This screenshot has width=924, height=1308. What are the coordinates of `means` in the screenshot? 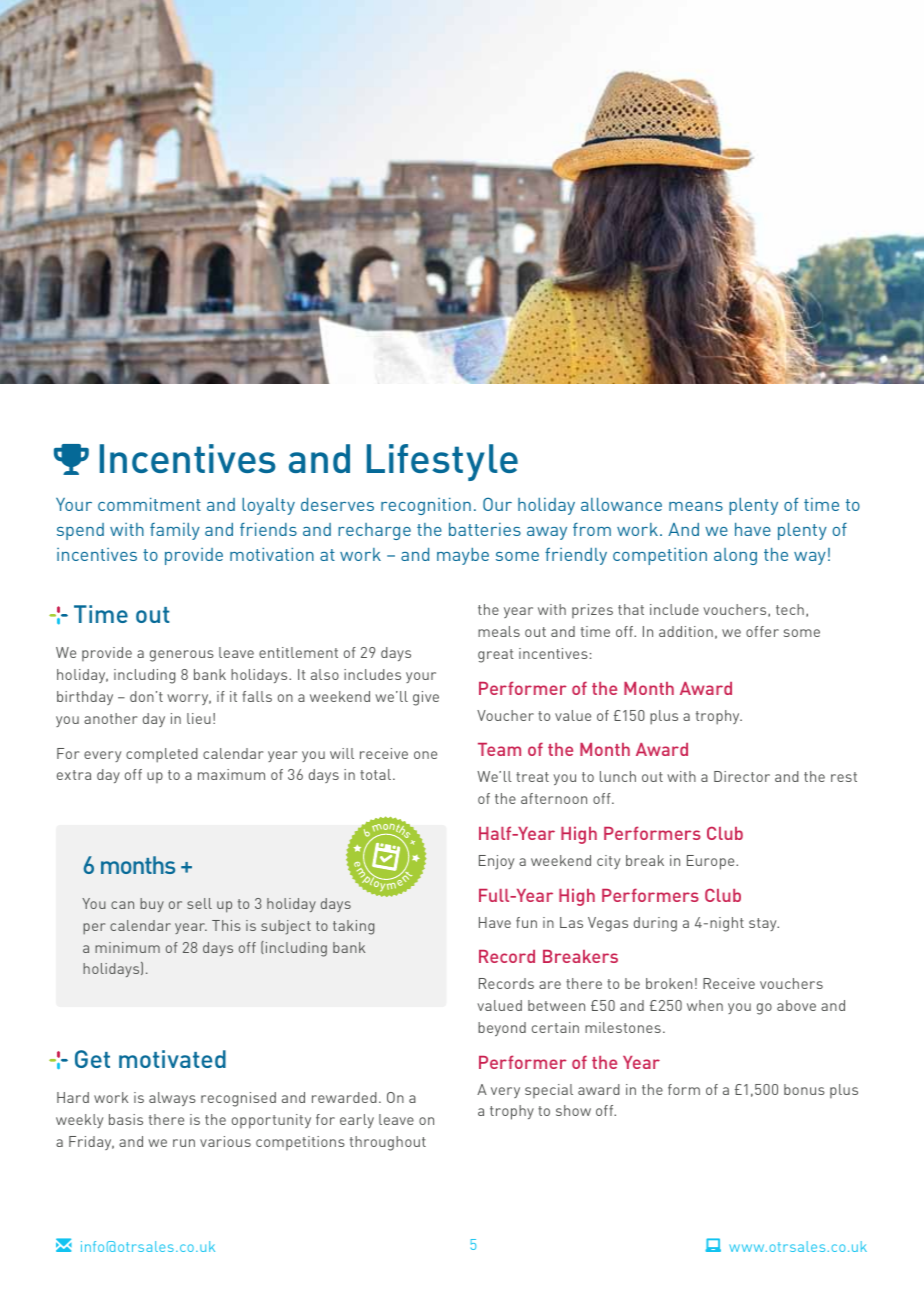 It's located at (696, 506).
